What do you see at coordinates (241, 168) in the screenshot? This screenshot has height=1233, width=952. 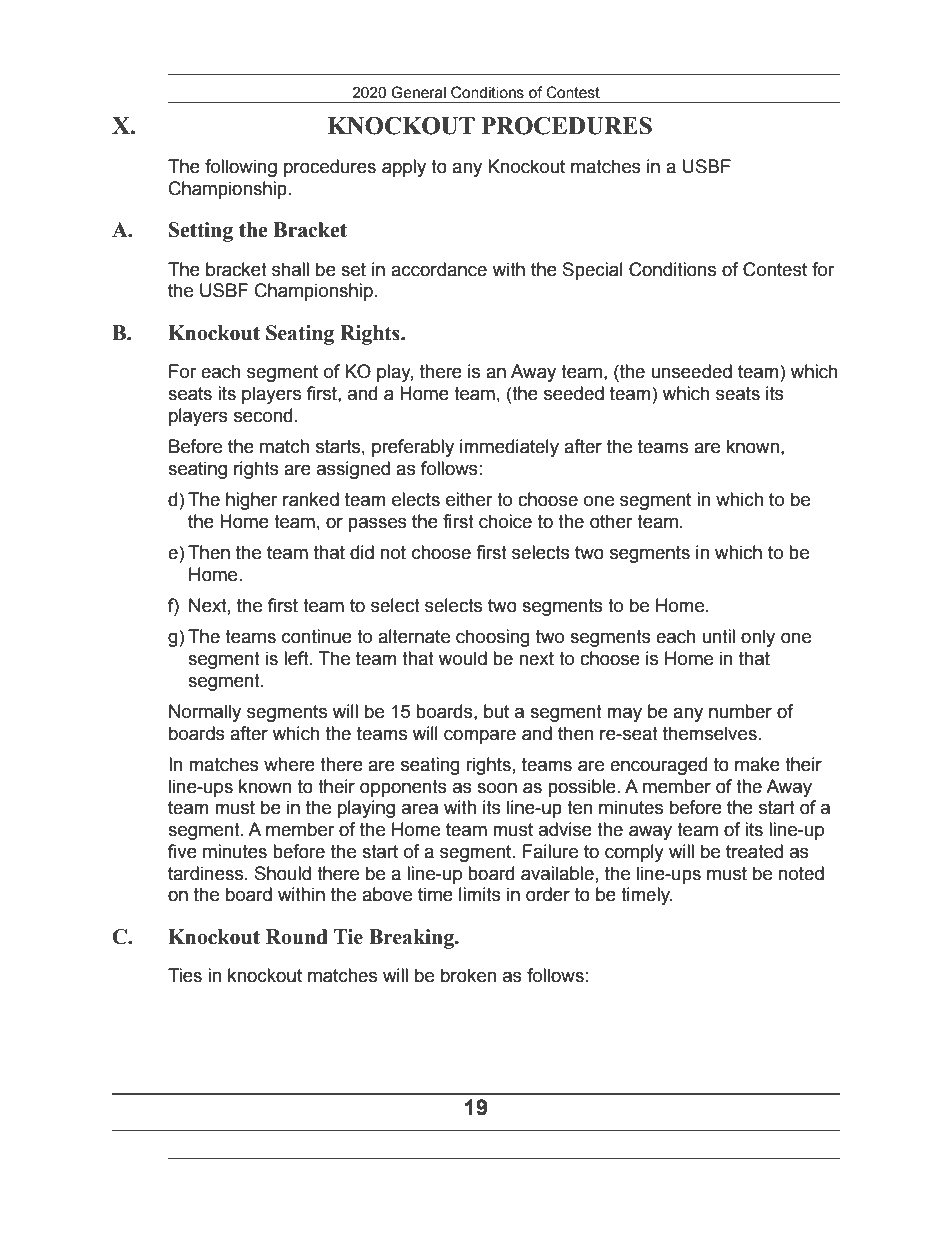 I see `following` at bounding box center [241, 168].
